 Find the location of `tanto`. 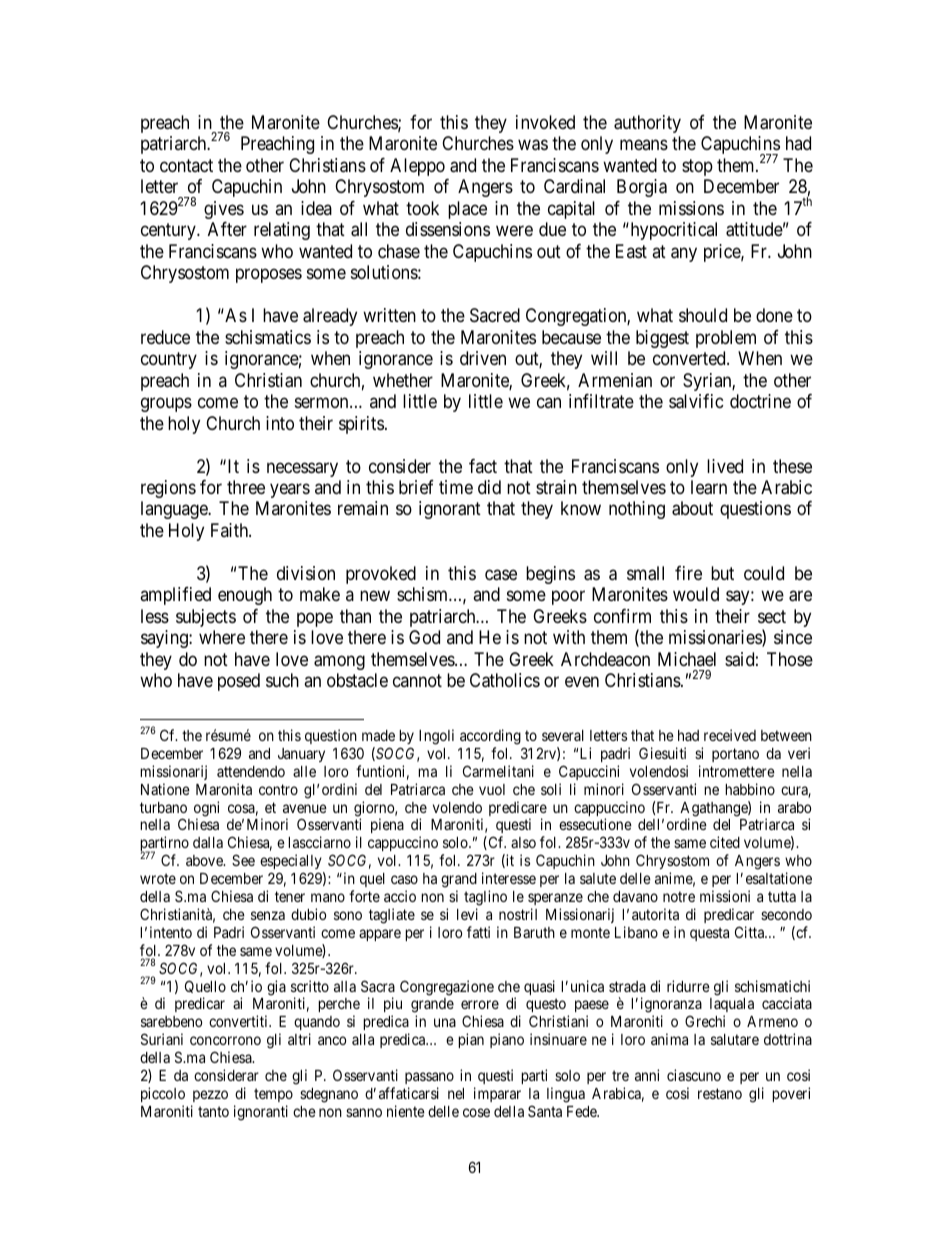

tanto is located at coordinates (213, 1111).
